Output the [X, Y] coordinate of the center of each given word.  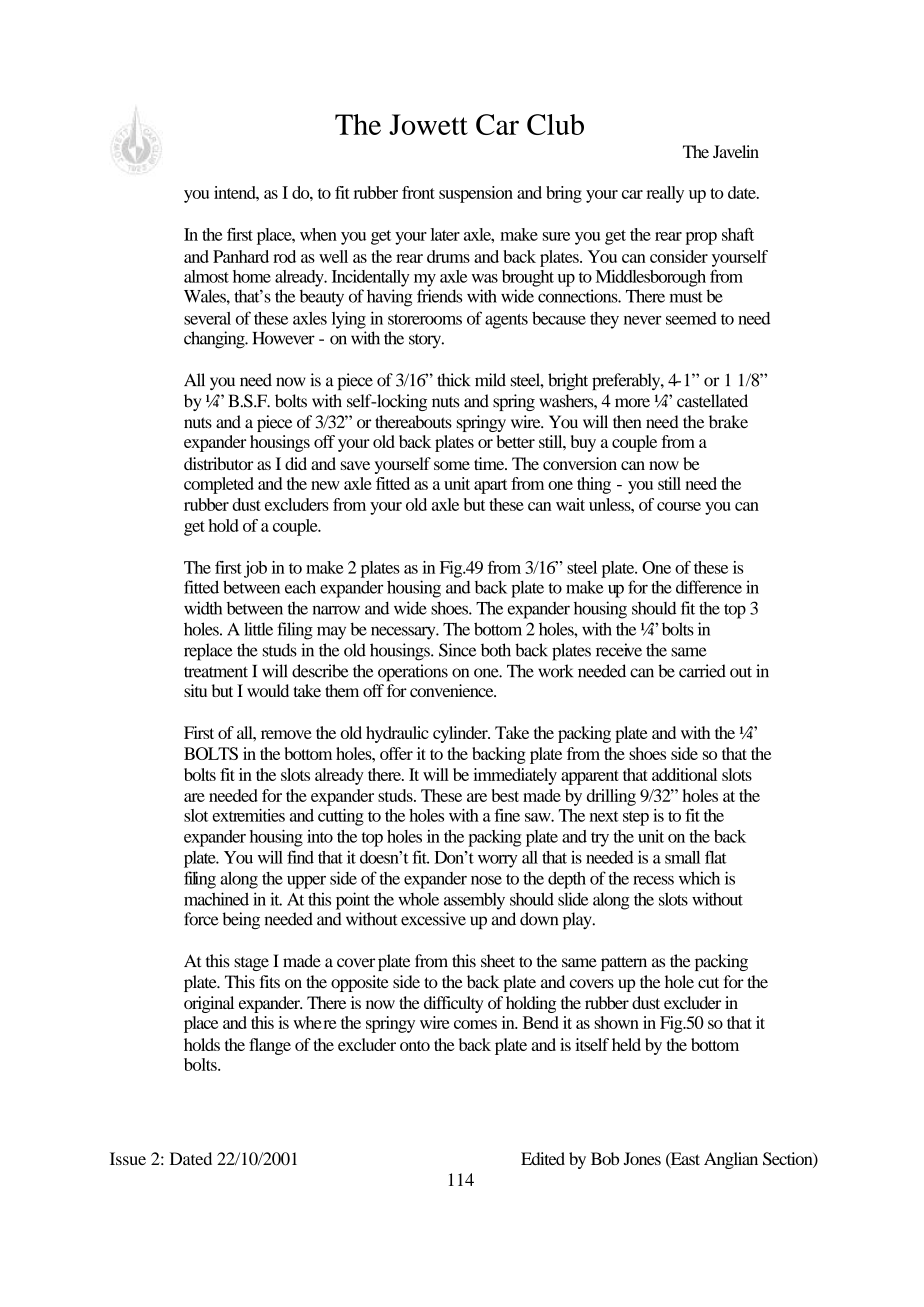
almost [206, 276]
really [665, 194]
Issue [128, 1158]
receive [619, 650]
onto [415, 1045]
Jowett [428, 124]
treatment [216, 672]
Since [457, 650]
